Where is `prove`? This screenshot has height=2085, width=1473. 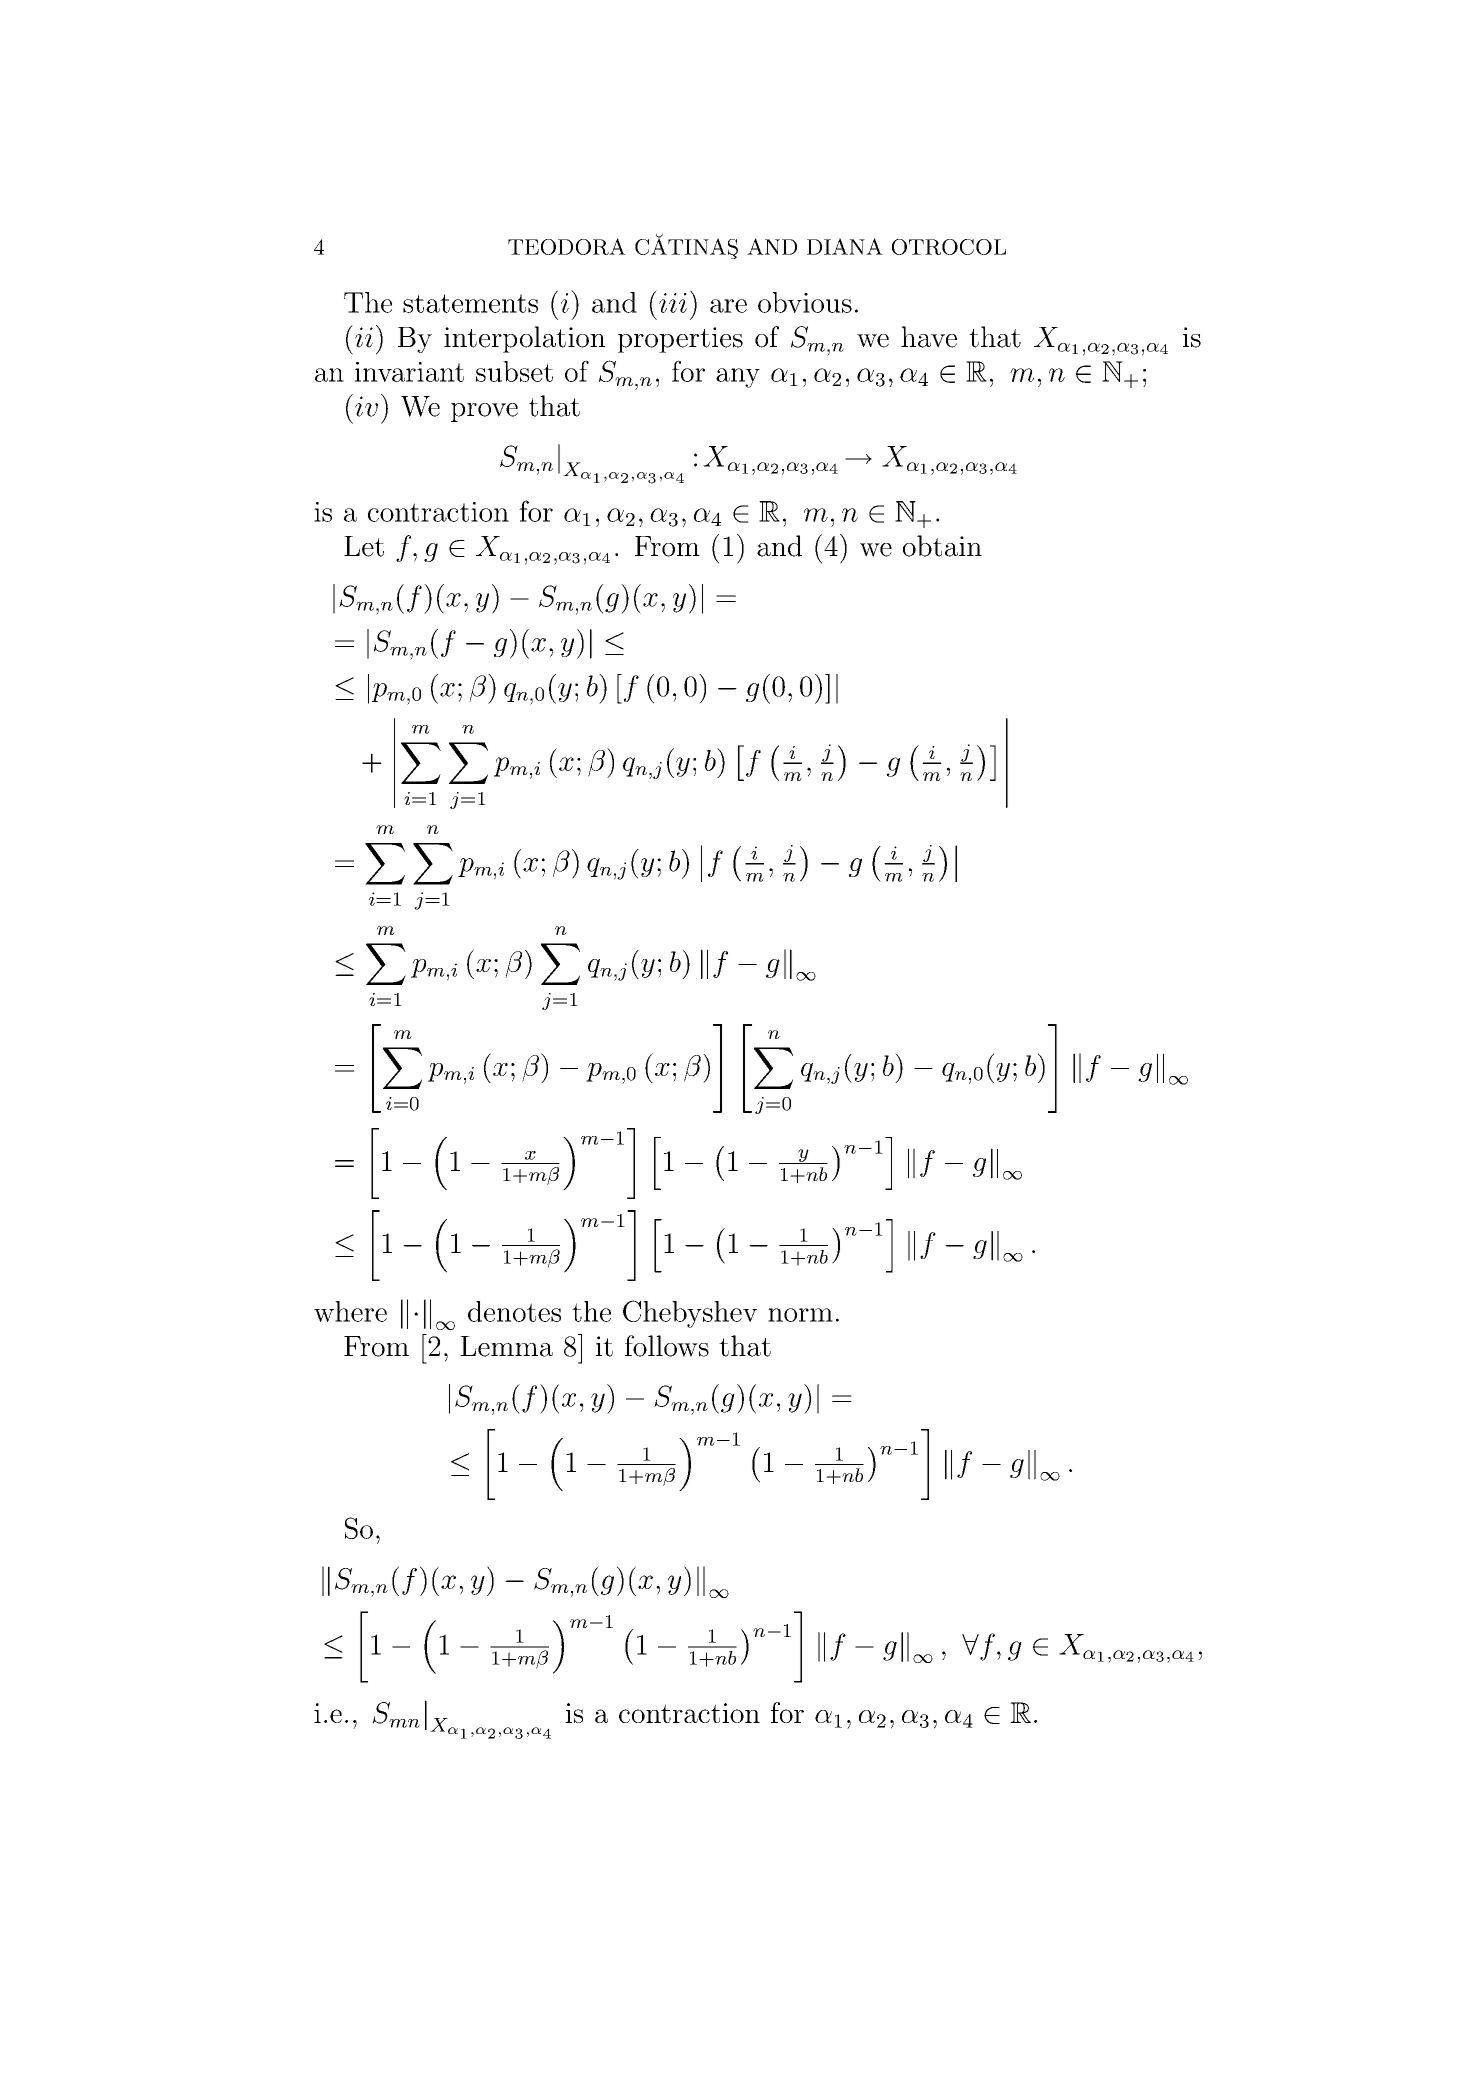 prove is located at coordinates (484, 412).
